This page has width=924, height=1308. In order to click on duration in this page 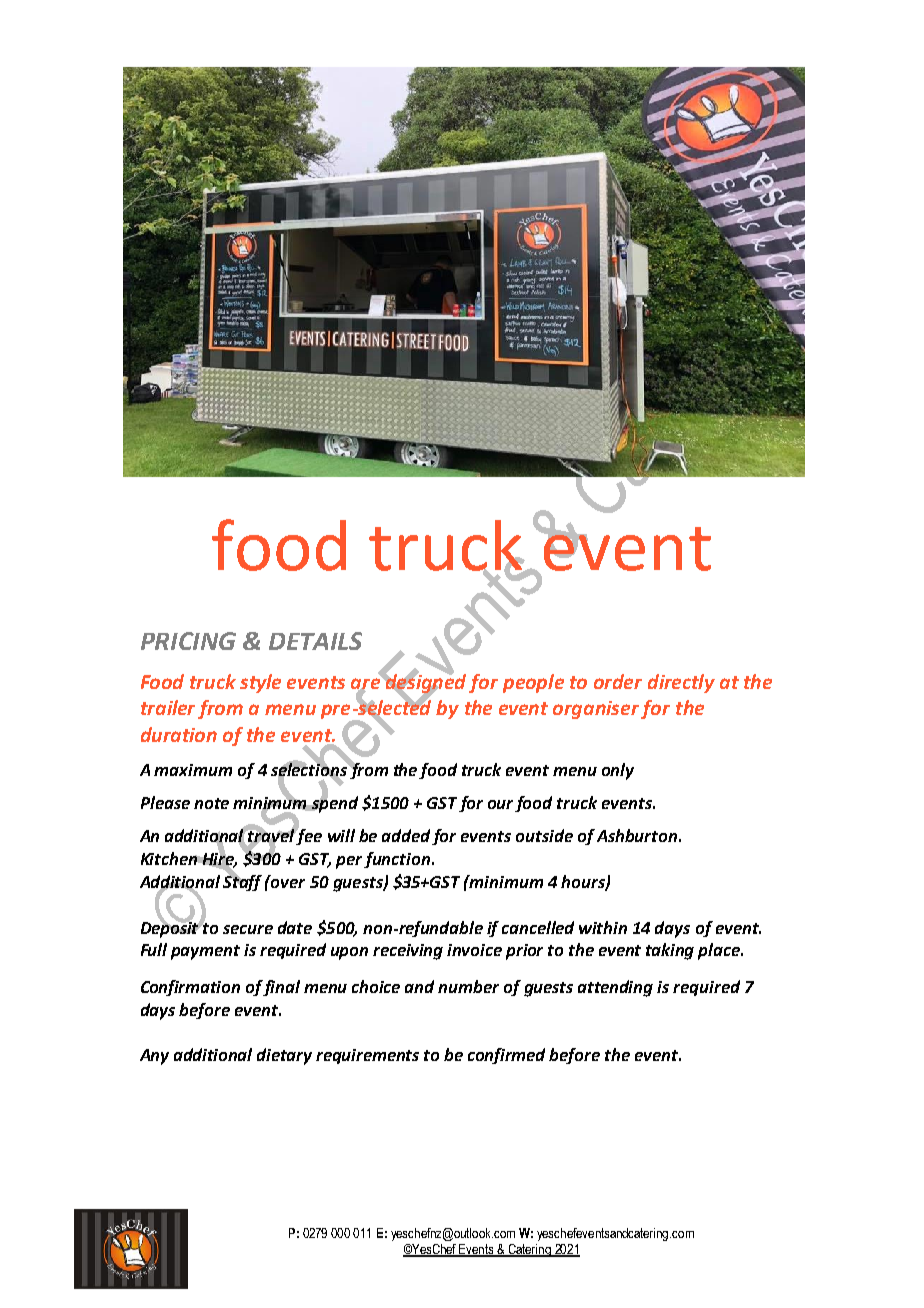, I will do `click(179, 734)`.
